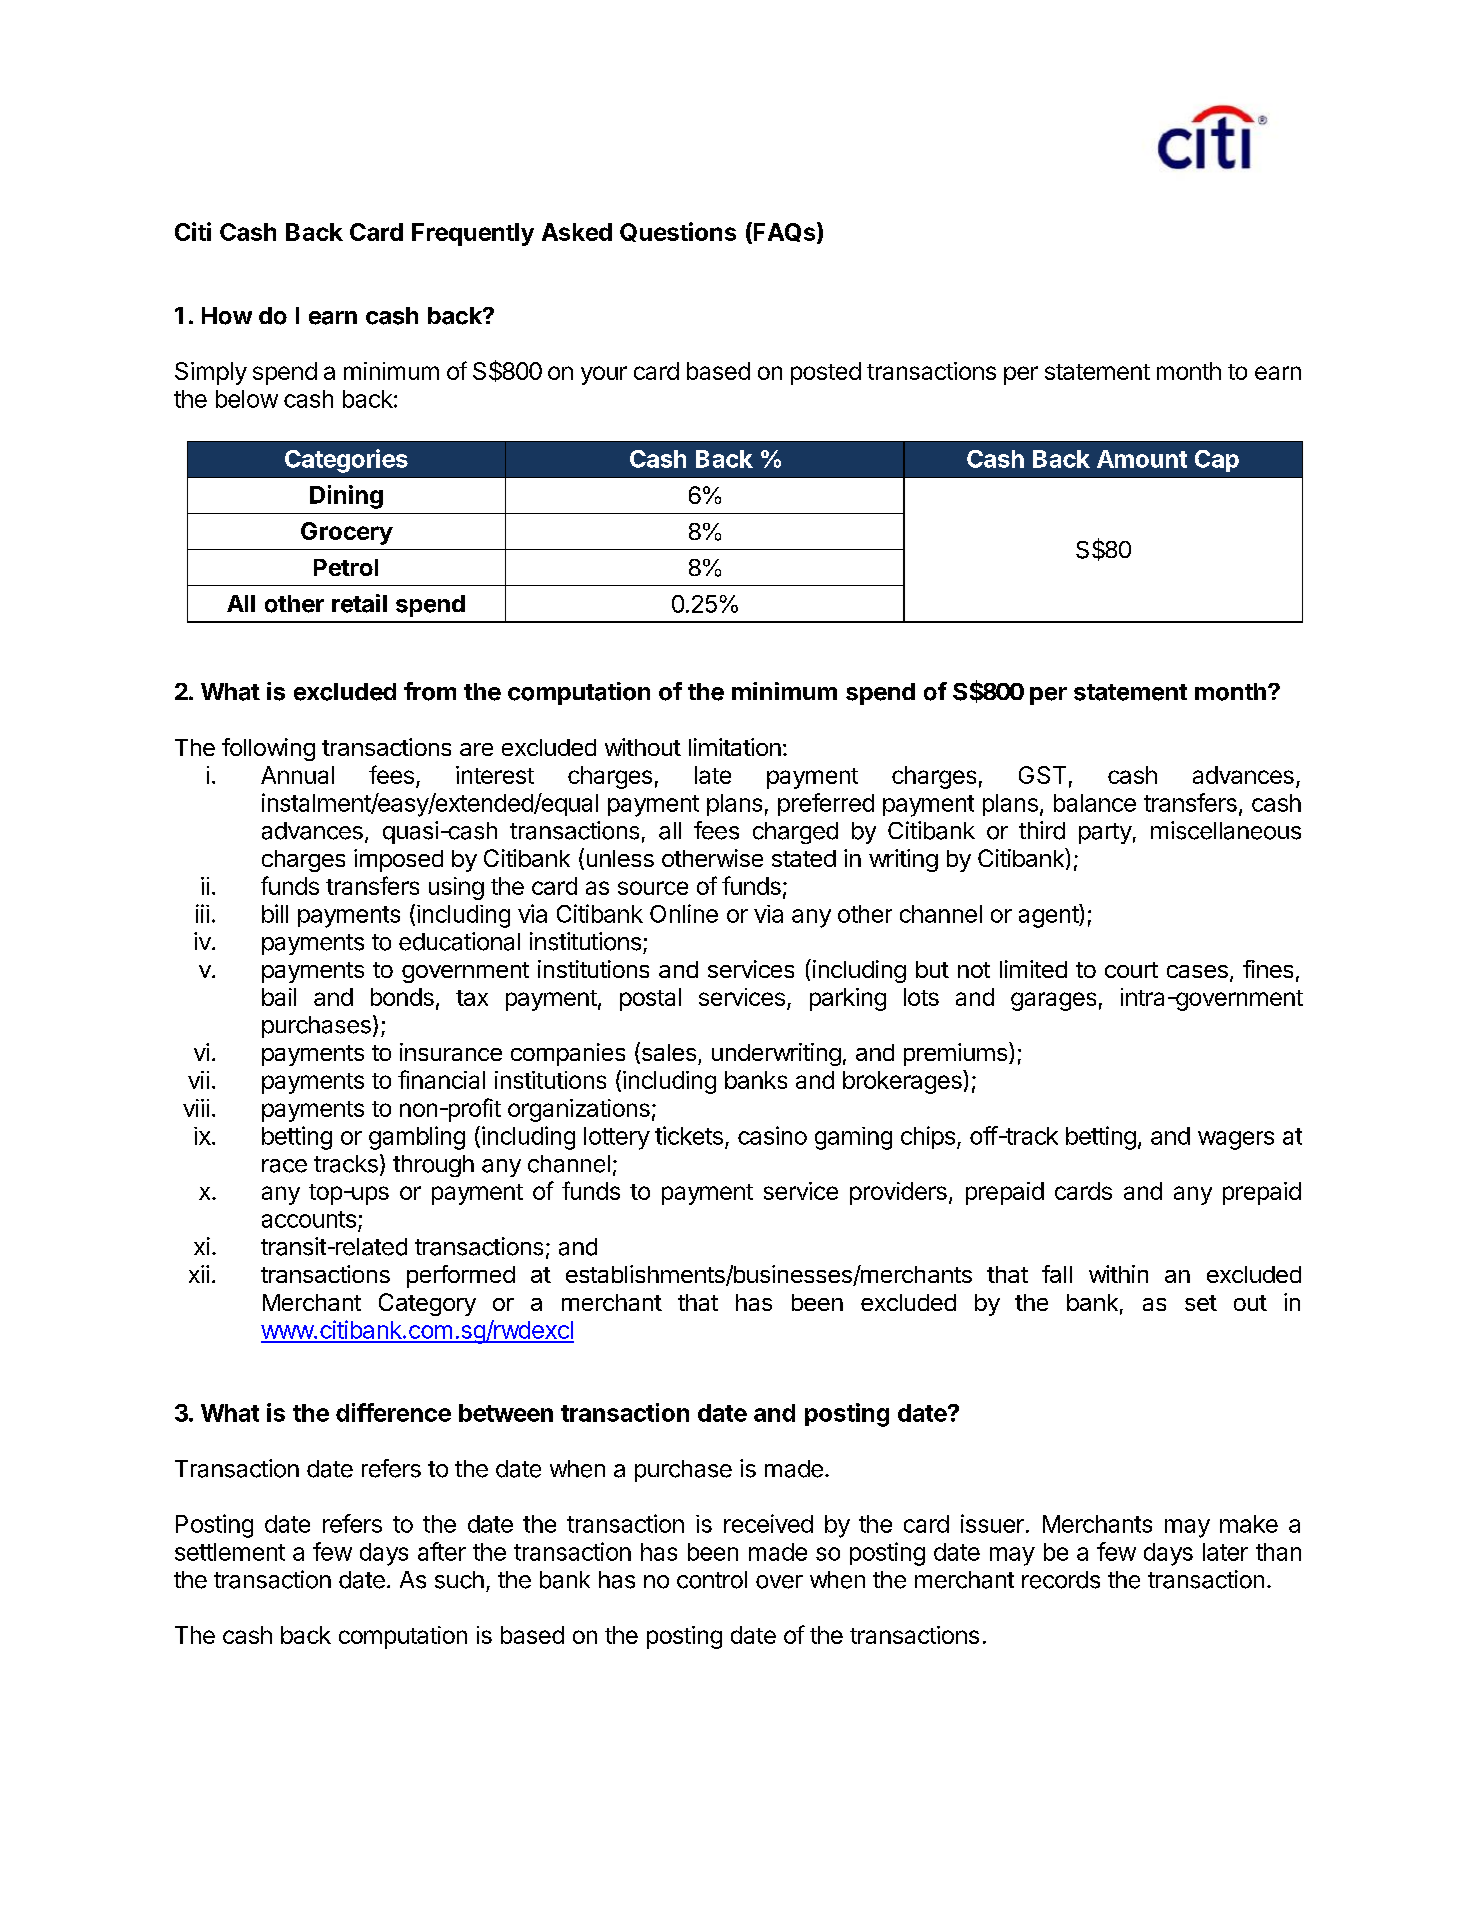 Image resolution: width=1476 pixels, height=1910 pixels. What do you see at coordinates (772, 1135) in the image?
I see `casino` at bounding box center [772, 1135].
